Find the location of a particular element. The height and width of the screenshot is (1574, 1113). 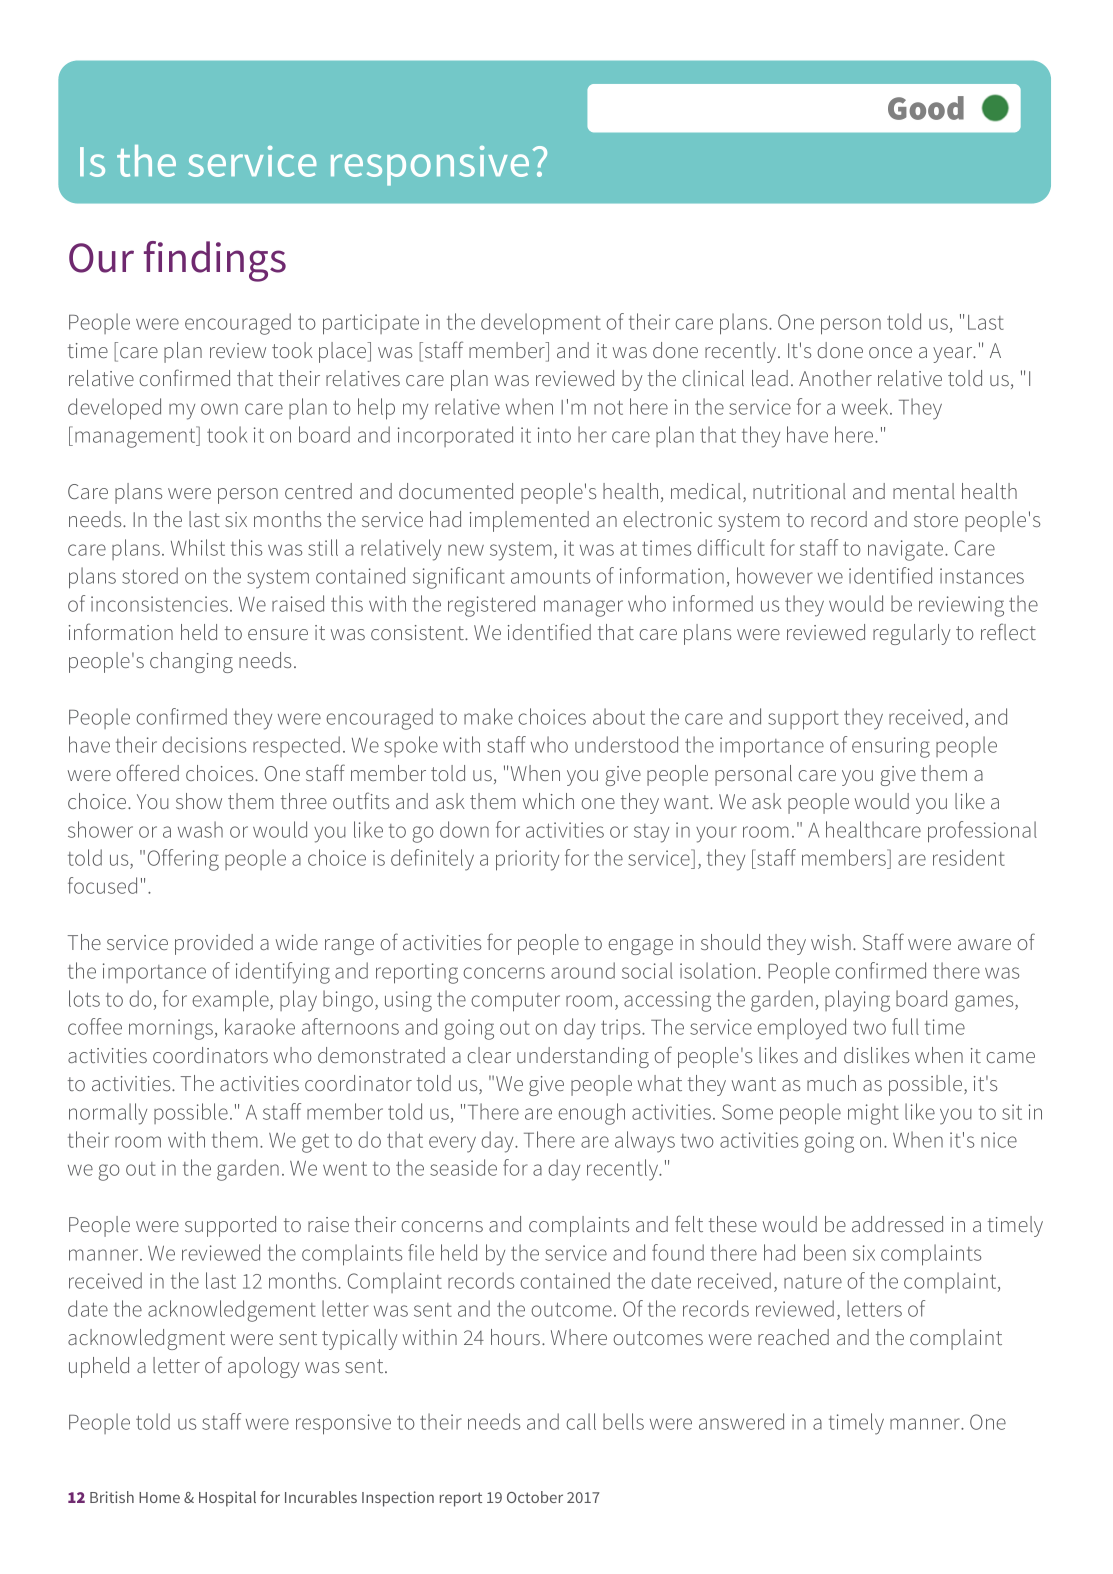

findings is located at coordinates (215, 261).
